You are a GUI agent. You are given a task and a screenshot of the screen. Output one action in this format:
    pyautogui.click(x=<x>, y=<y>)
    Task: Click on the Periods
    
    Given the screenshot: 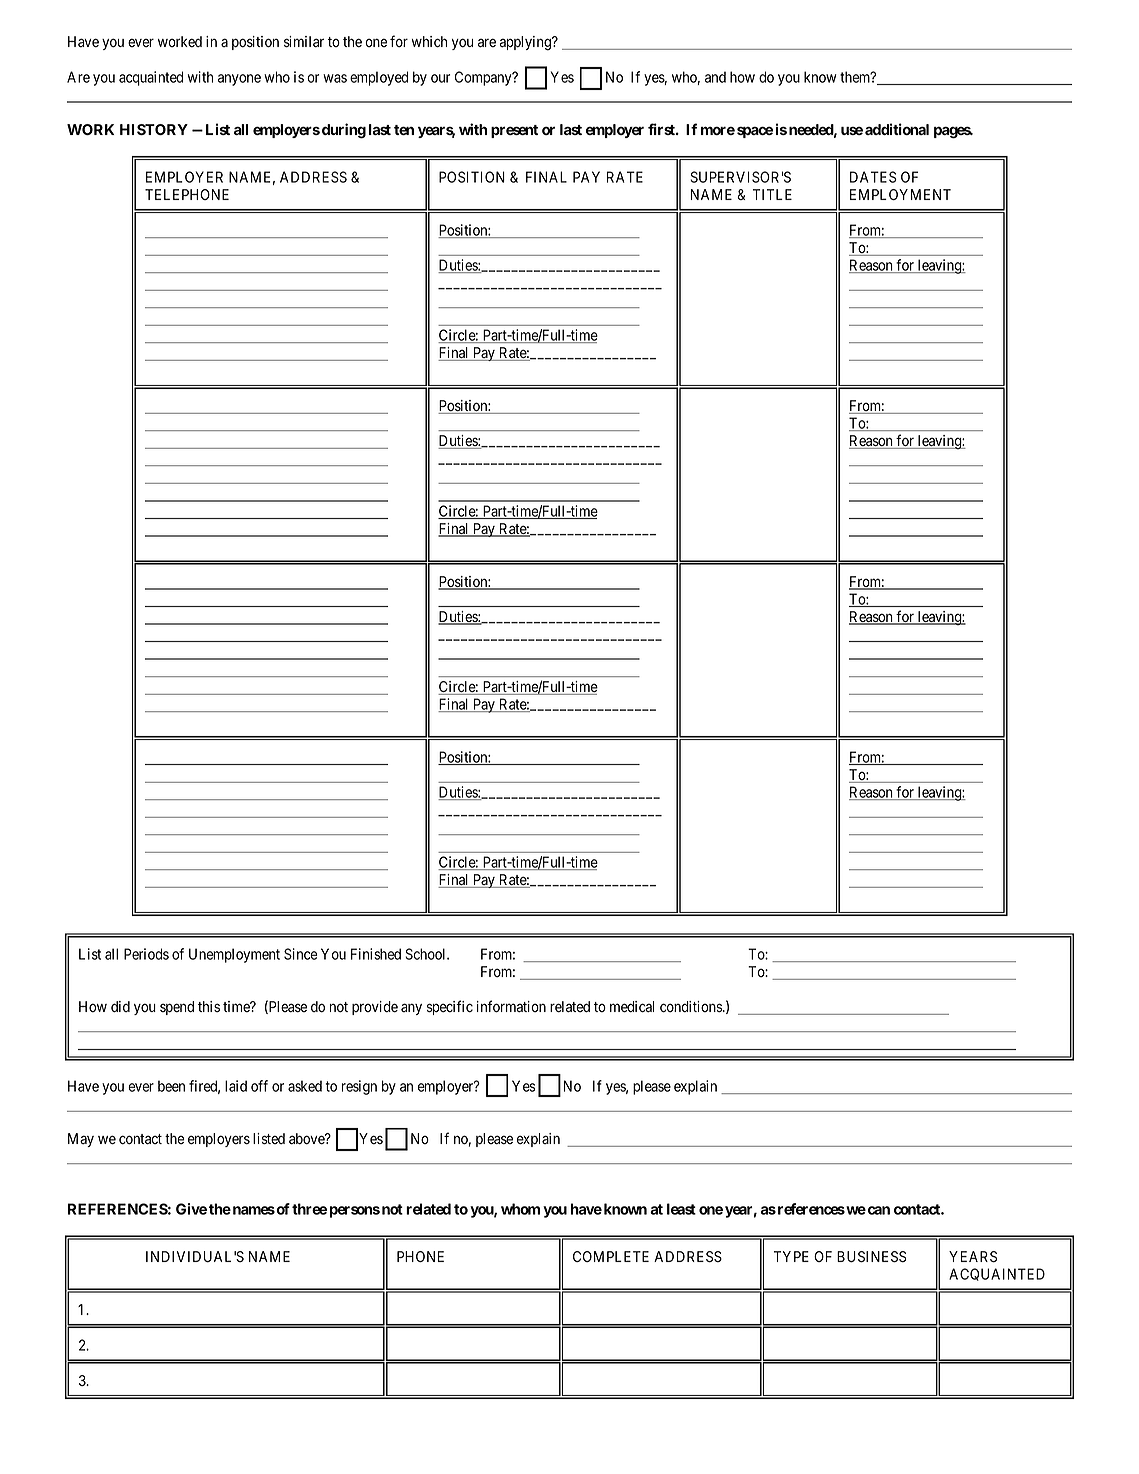 What is the action you would take?
    pyautogui.click(x=146, y=954)
